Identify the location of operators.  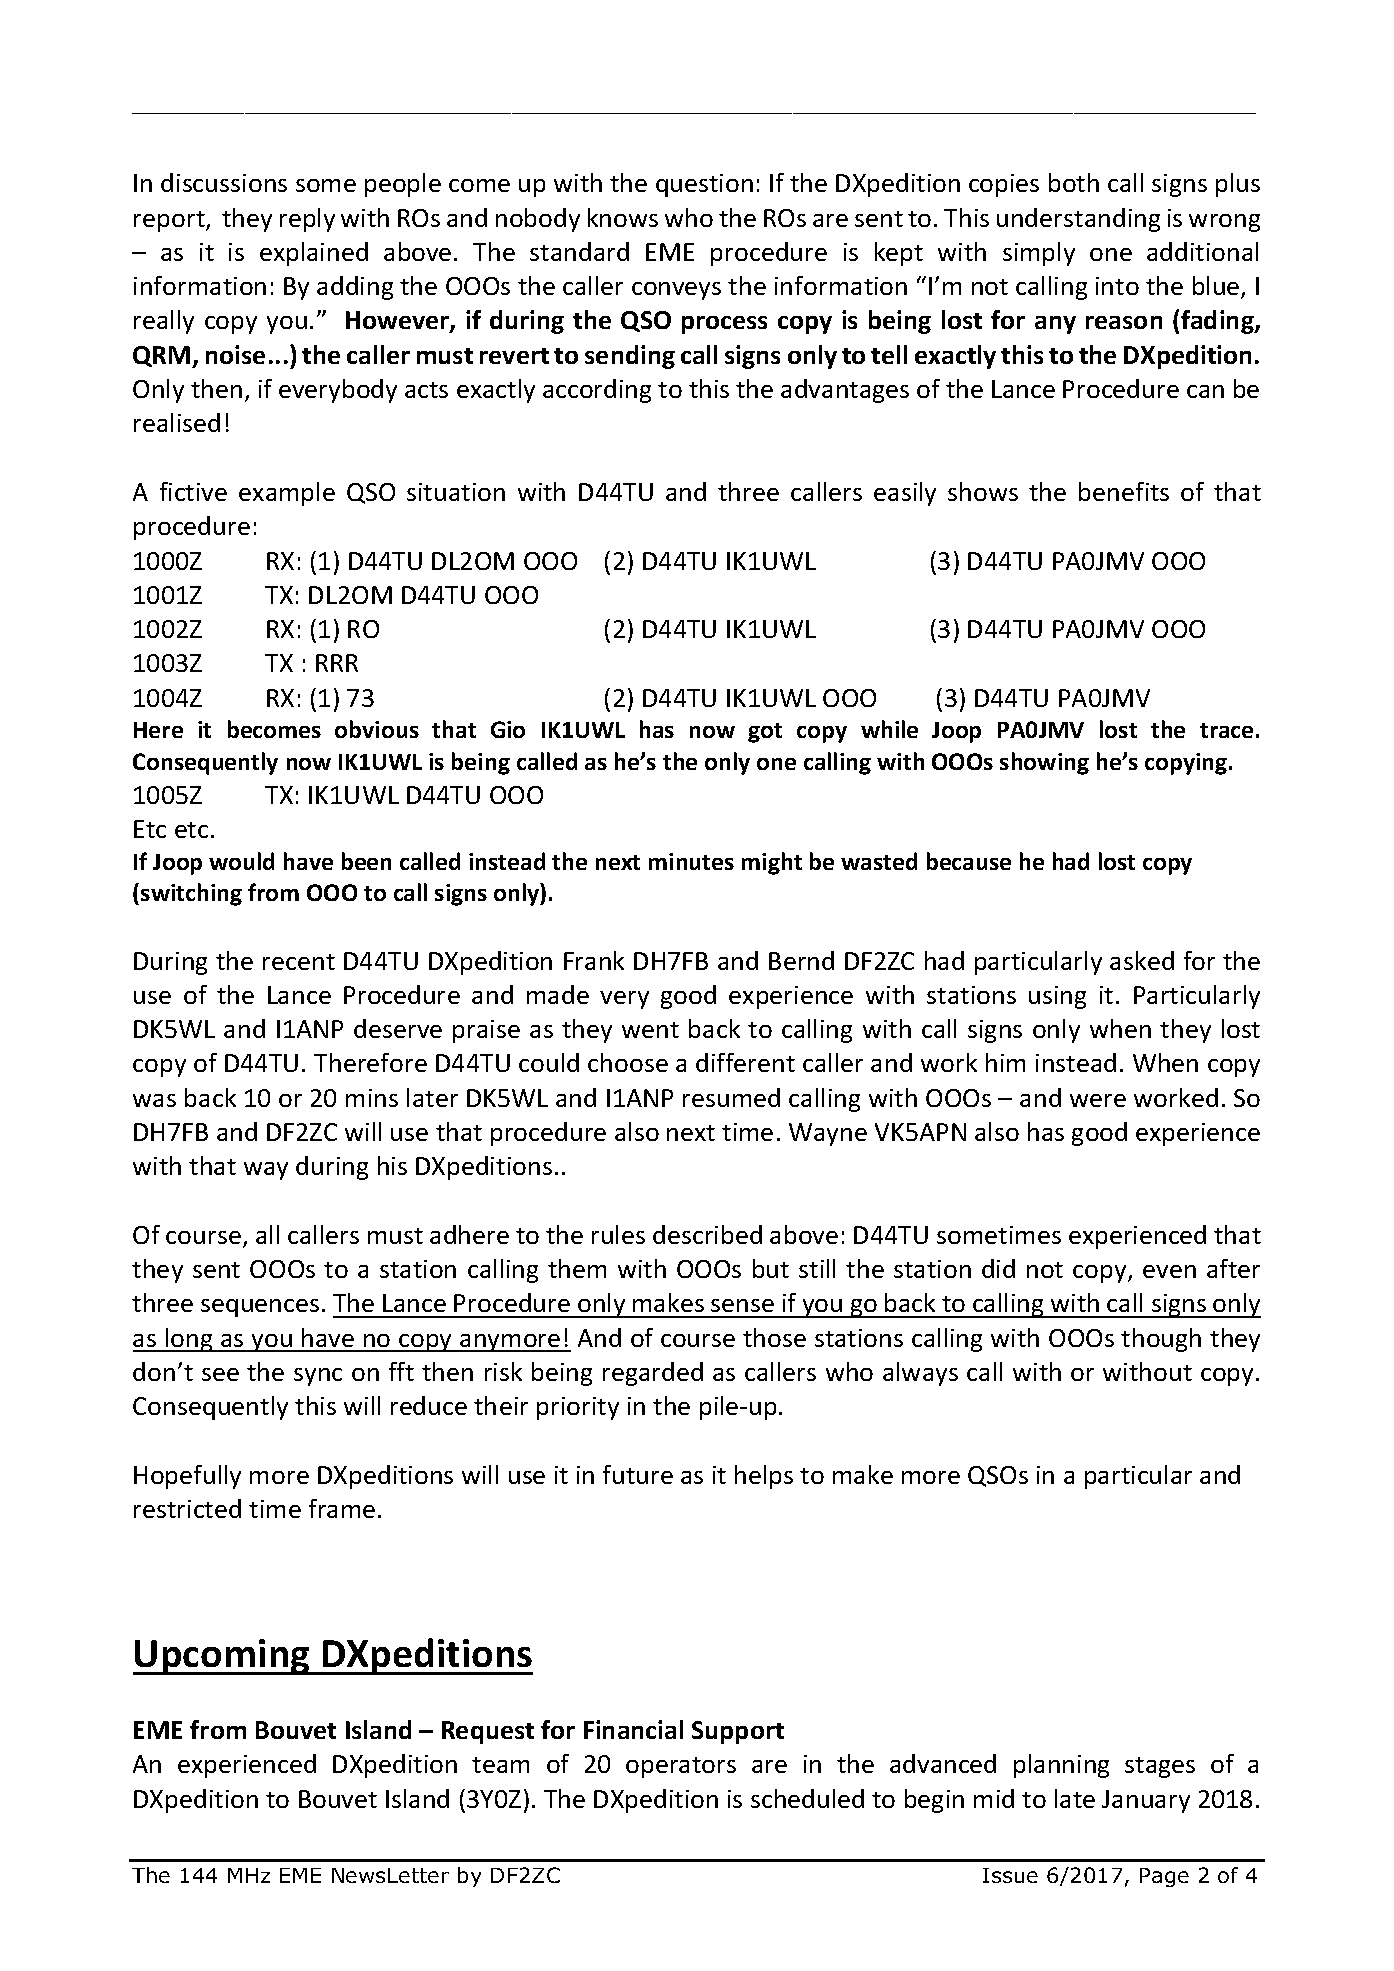
(681, 1767).
